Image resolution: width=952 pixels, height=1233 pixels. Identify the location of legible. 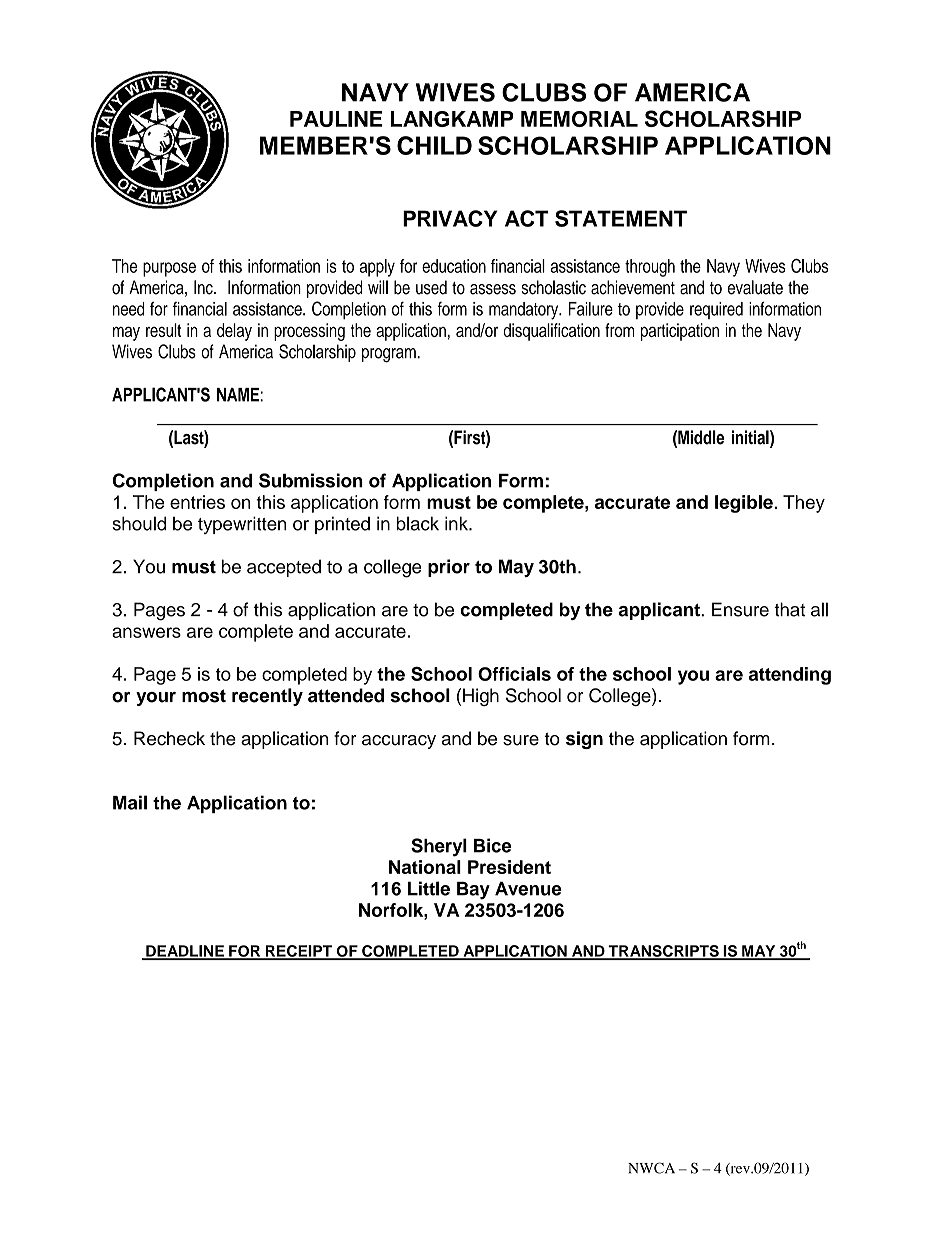
(744, 504).
